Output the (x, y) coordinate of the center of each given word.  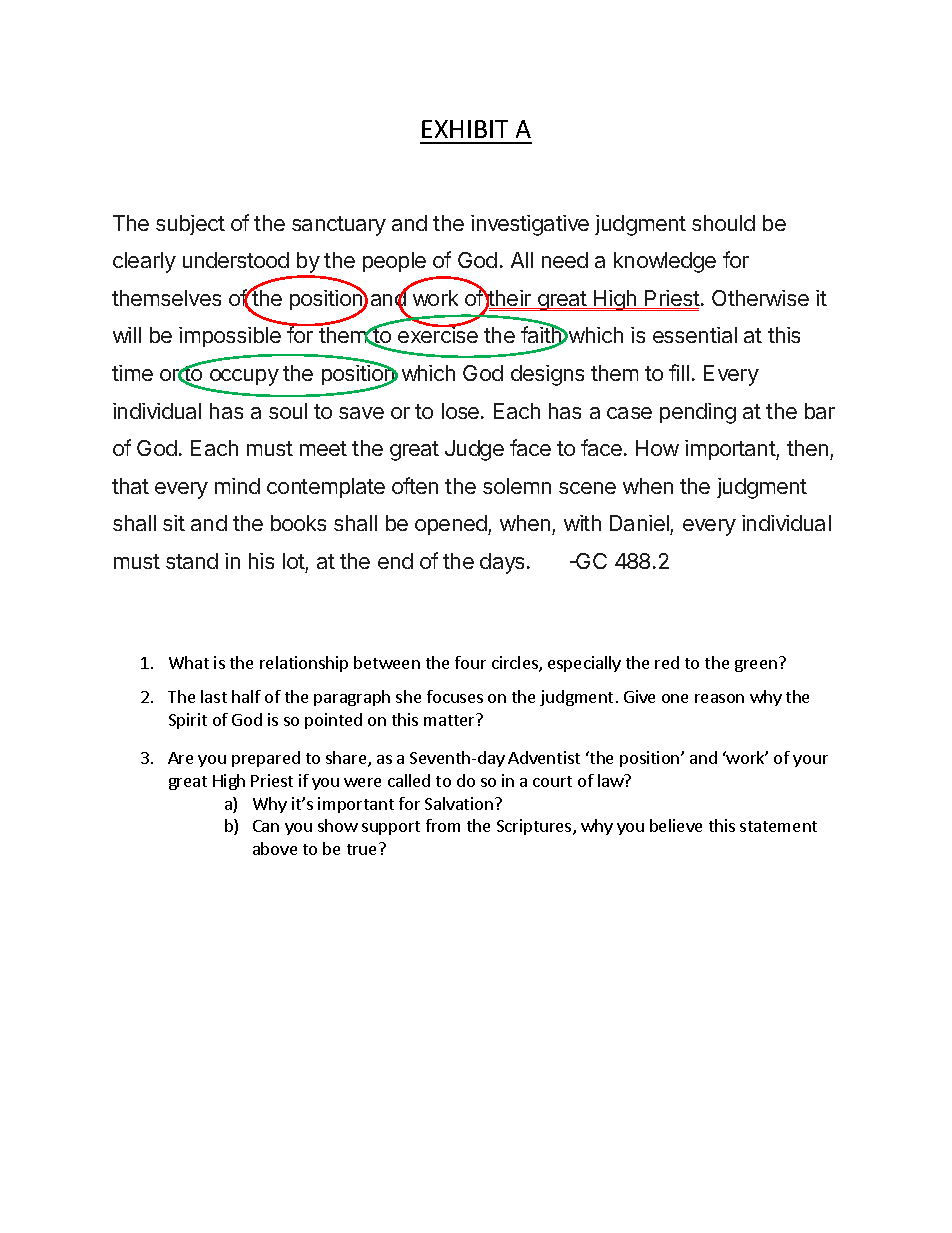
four (470, 662)
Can (266, 826)
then (809, 450)
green (756, 666)
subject (190, 225)
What (189, 662)
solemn (517, 486)
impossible (230, 337)
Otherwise (760, 298)
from (443, 825)
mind (237, 486)
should (723, 223)
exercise (438, 334)
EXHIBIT (465, 129)
